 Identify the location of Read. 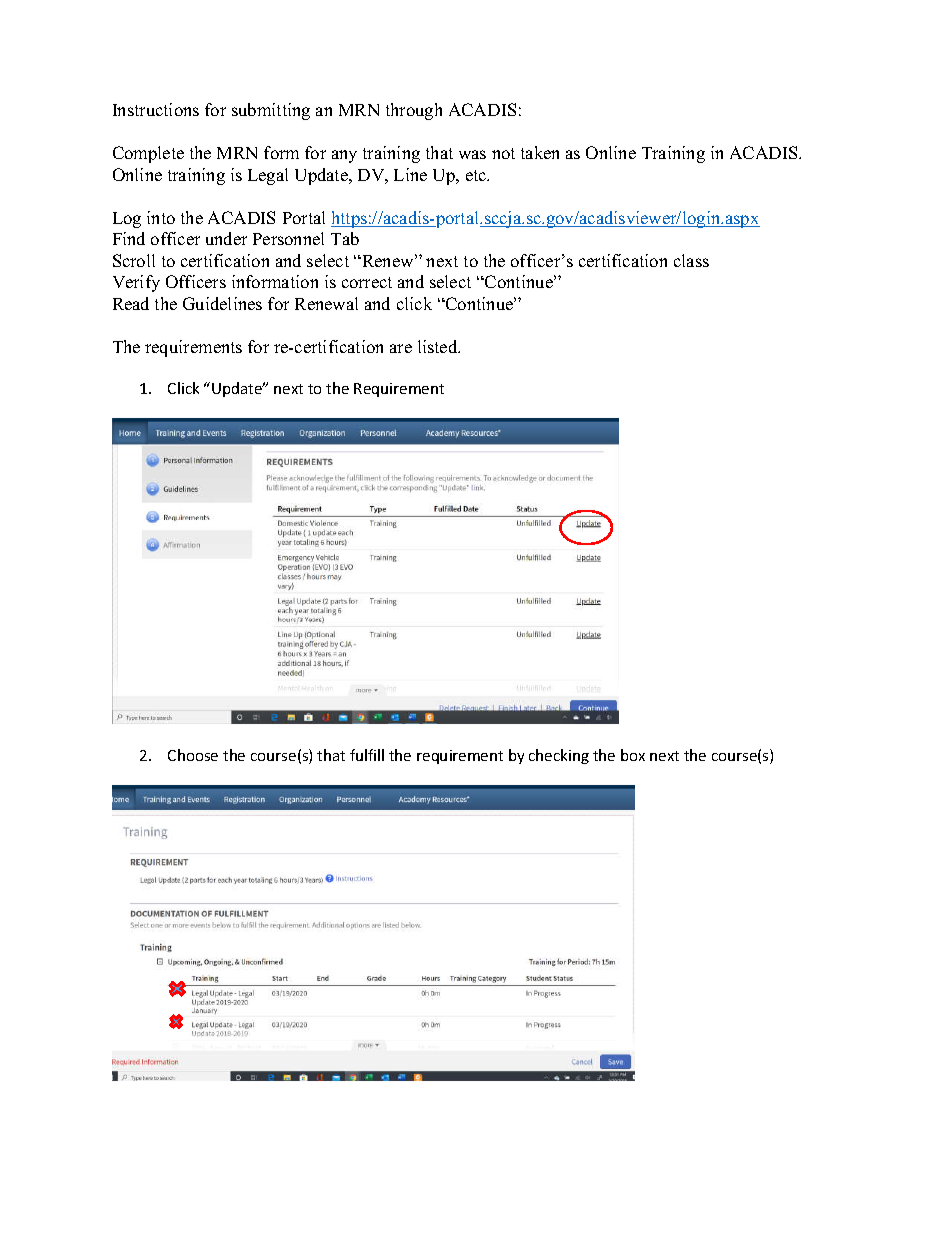
(131, 303).
